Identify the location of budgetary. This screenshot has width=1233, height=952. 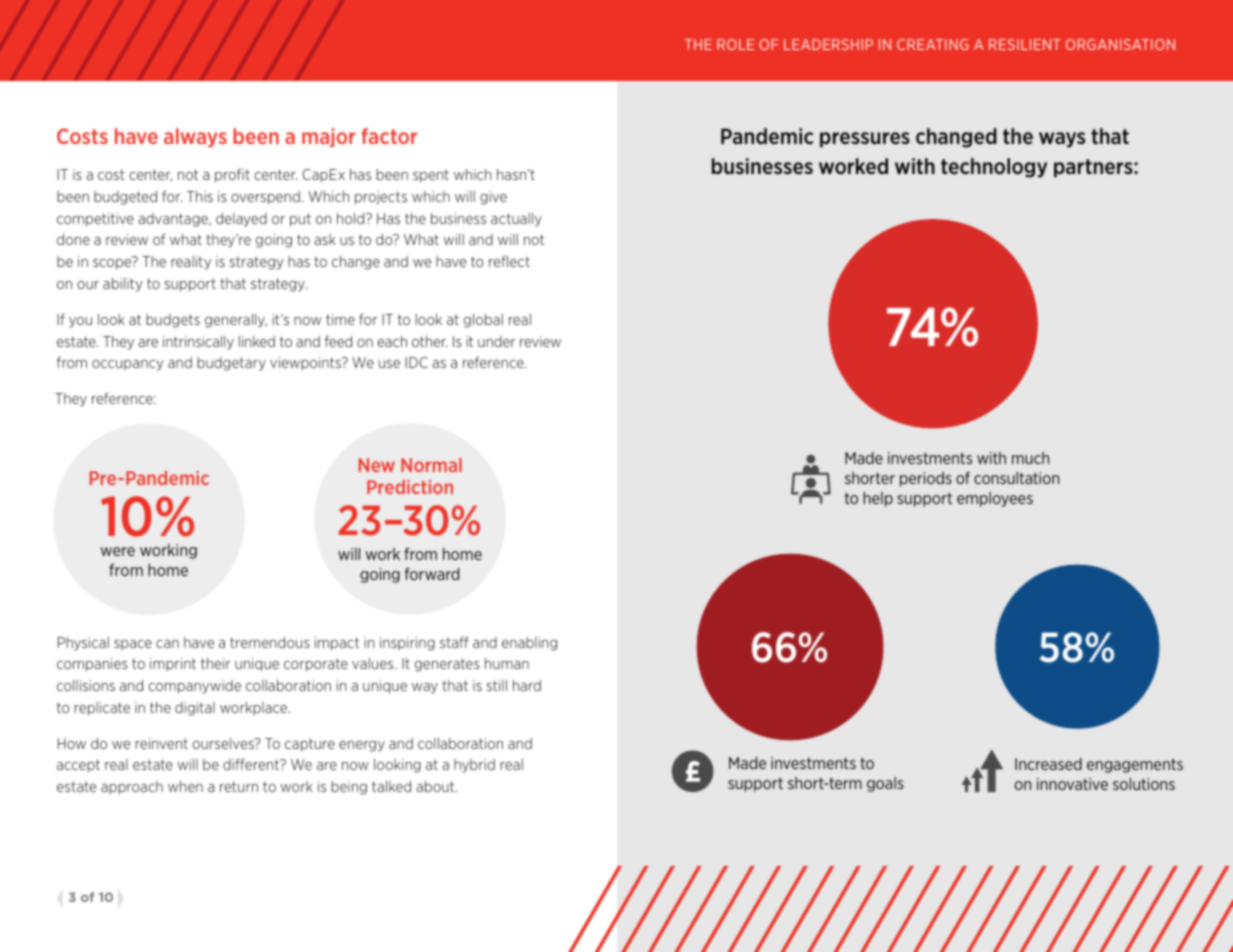
(231, 364).
